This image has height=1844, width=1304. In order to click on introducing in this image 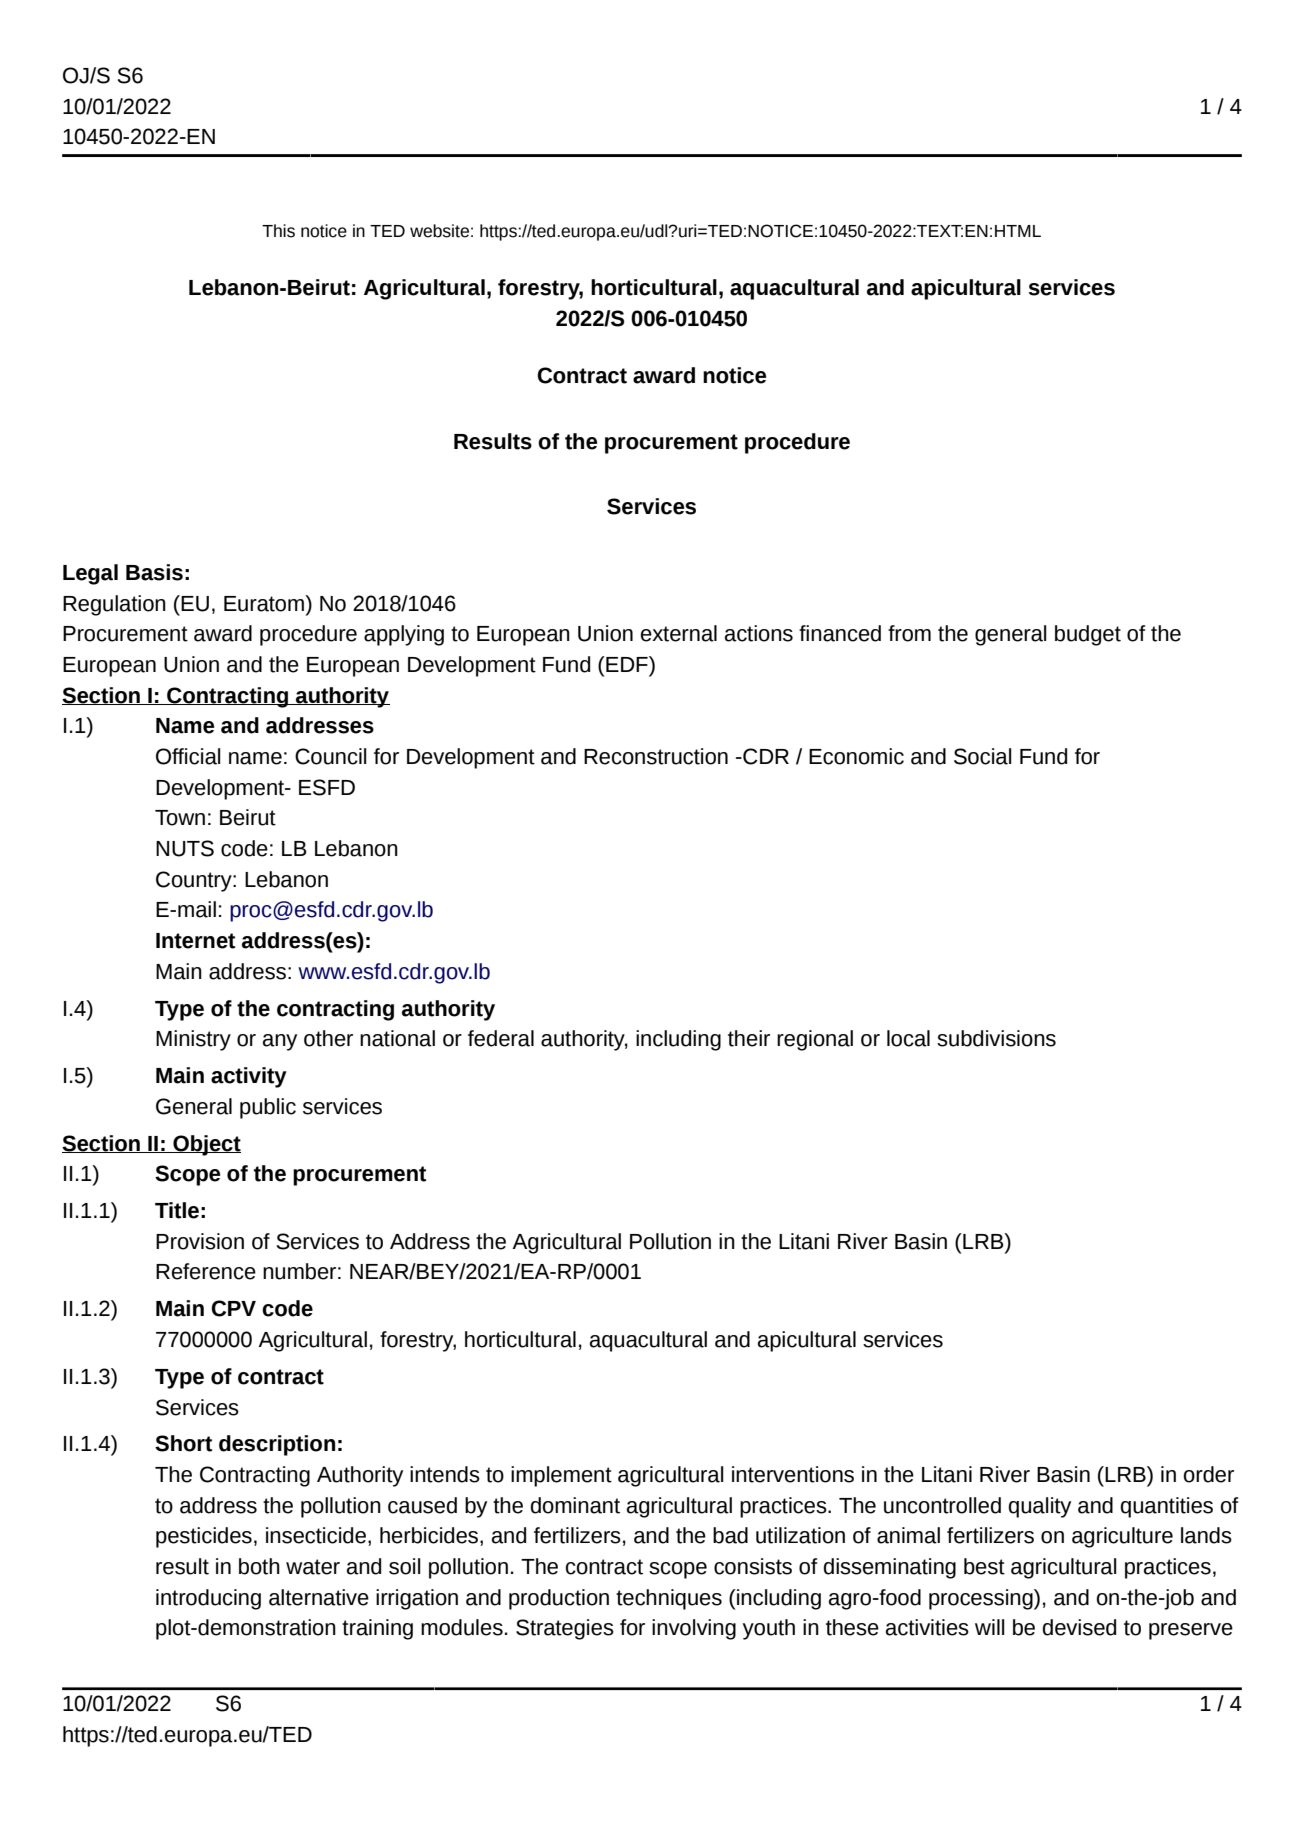, I will do `click(208, 1599)`.
